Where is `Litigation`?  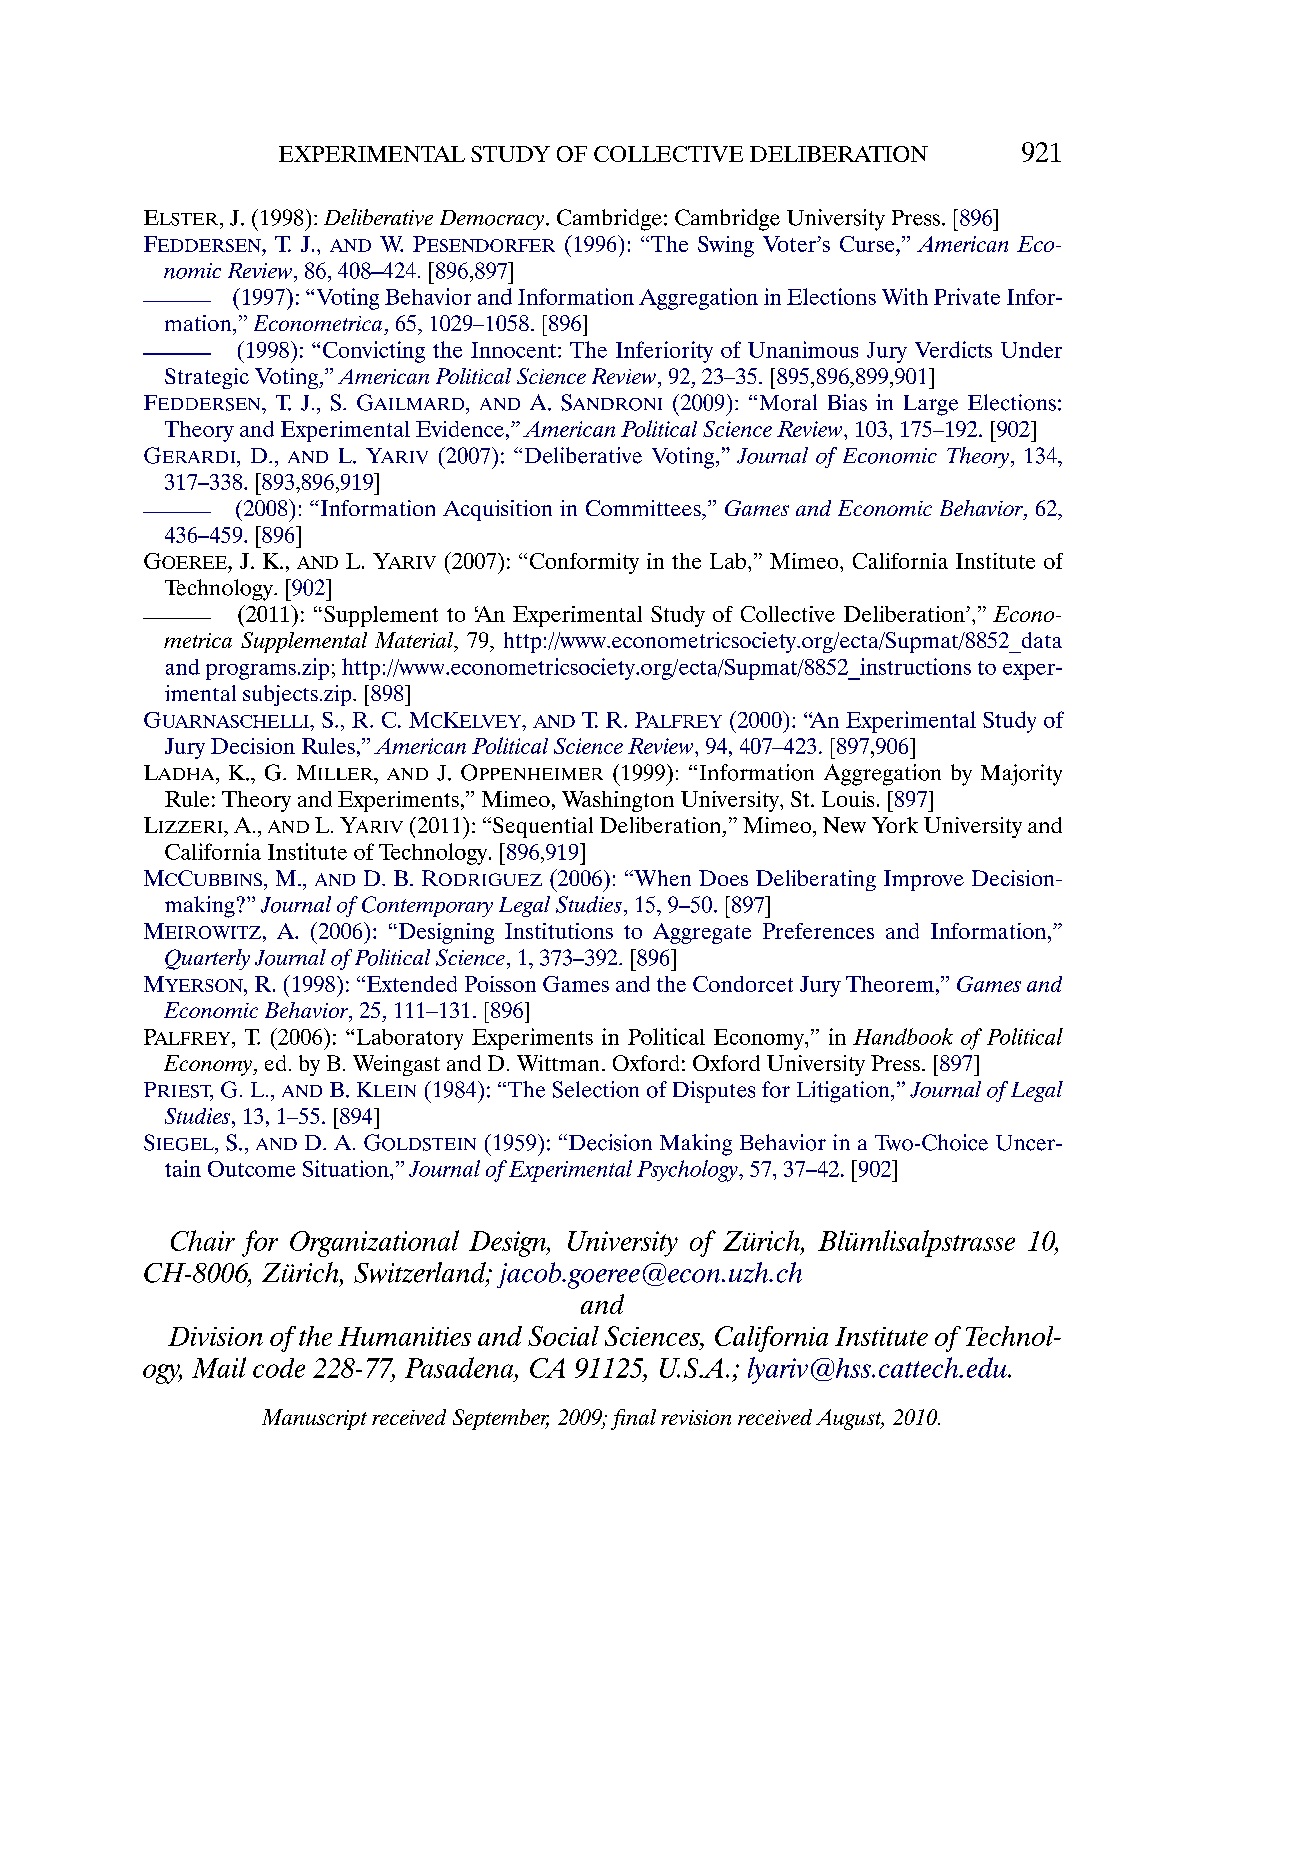
Litigation is located at coordinates (844, 1092).
